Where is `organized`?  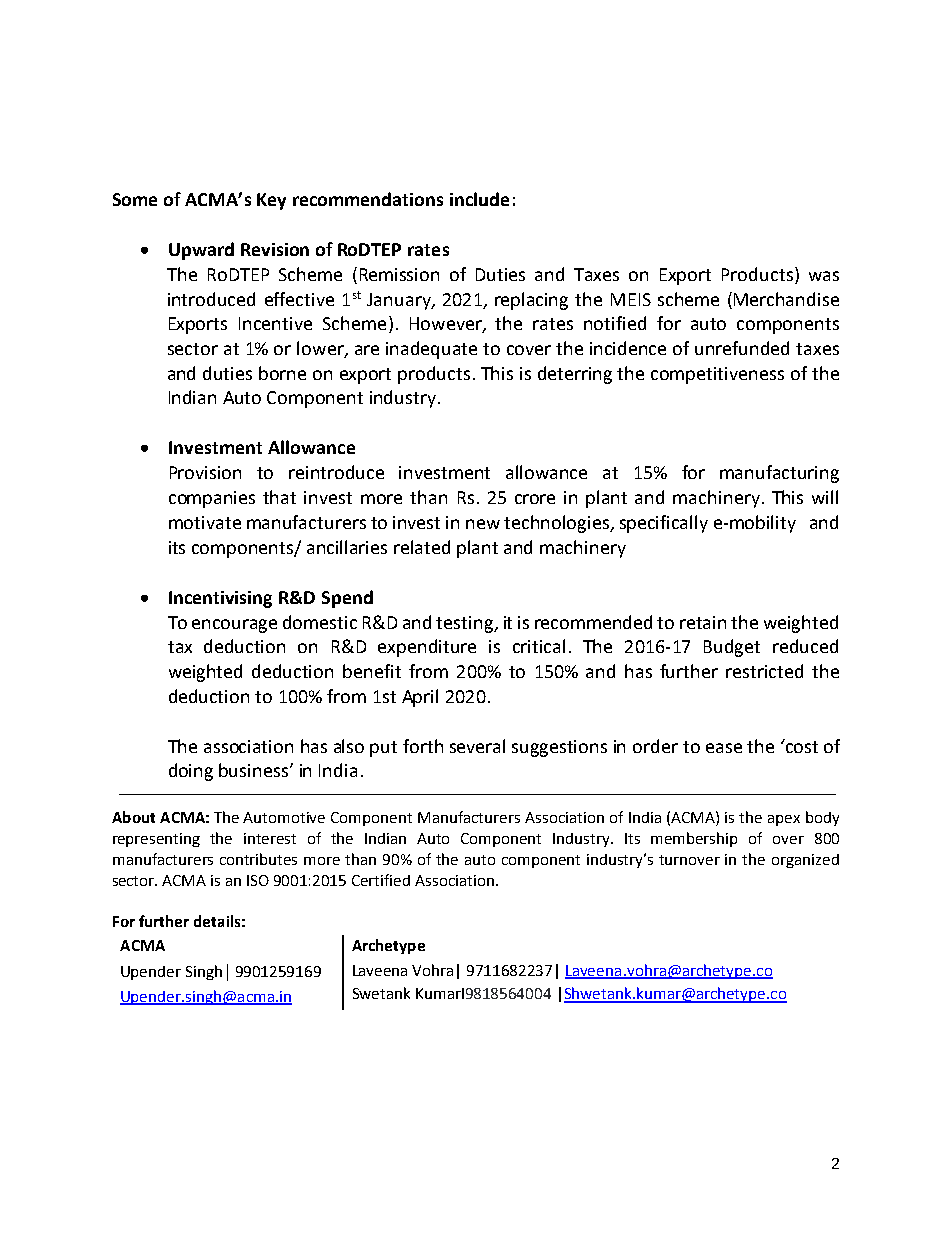 organized is located at coordinates (805, 861).
